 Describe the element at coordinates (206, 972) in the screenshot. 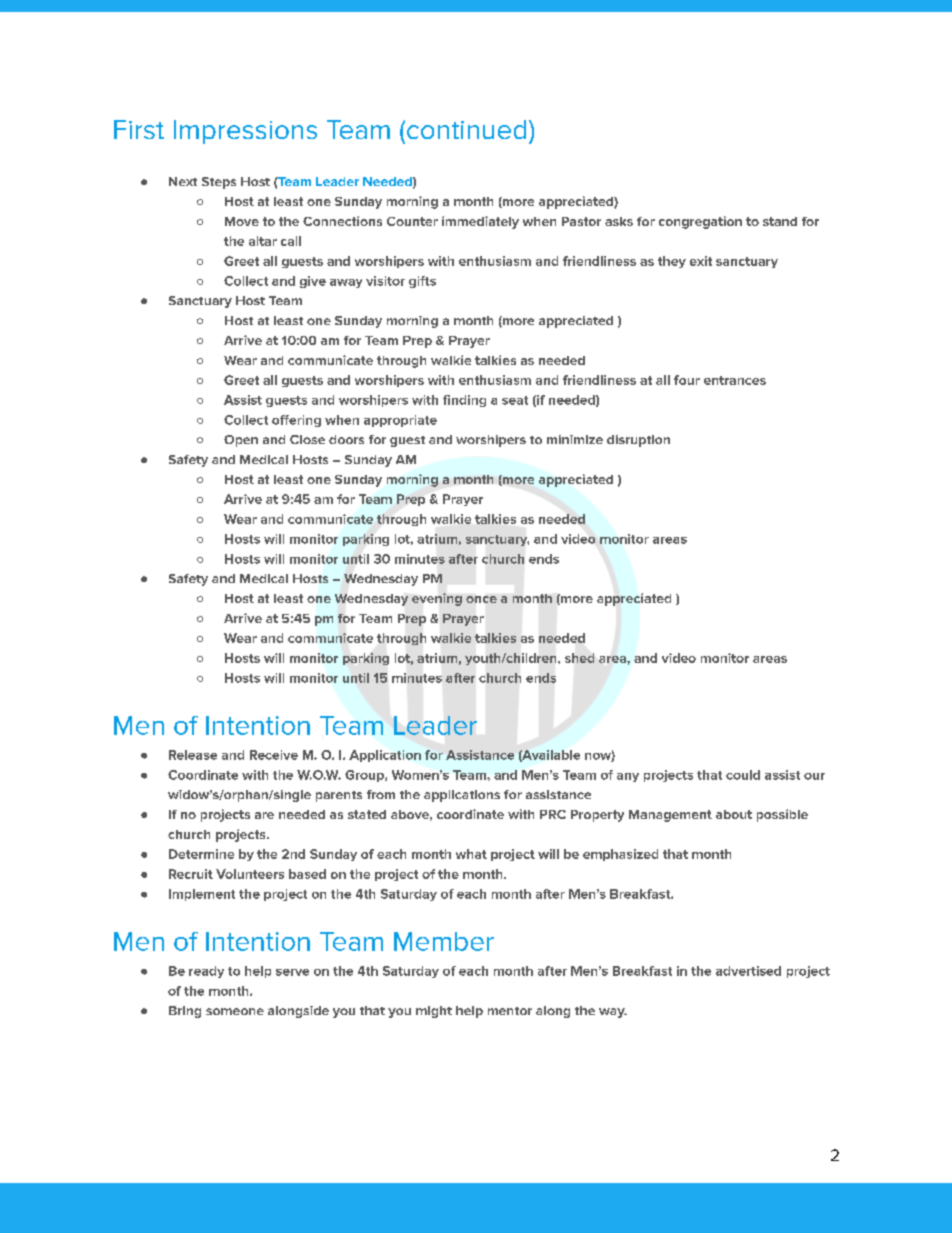

I see `ready` at that location.
